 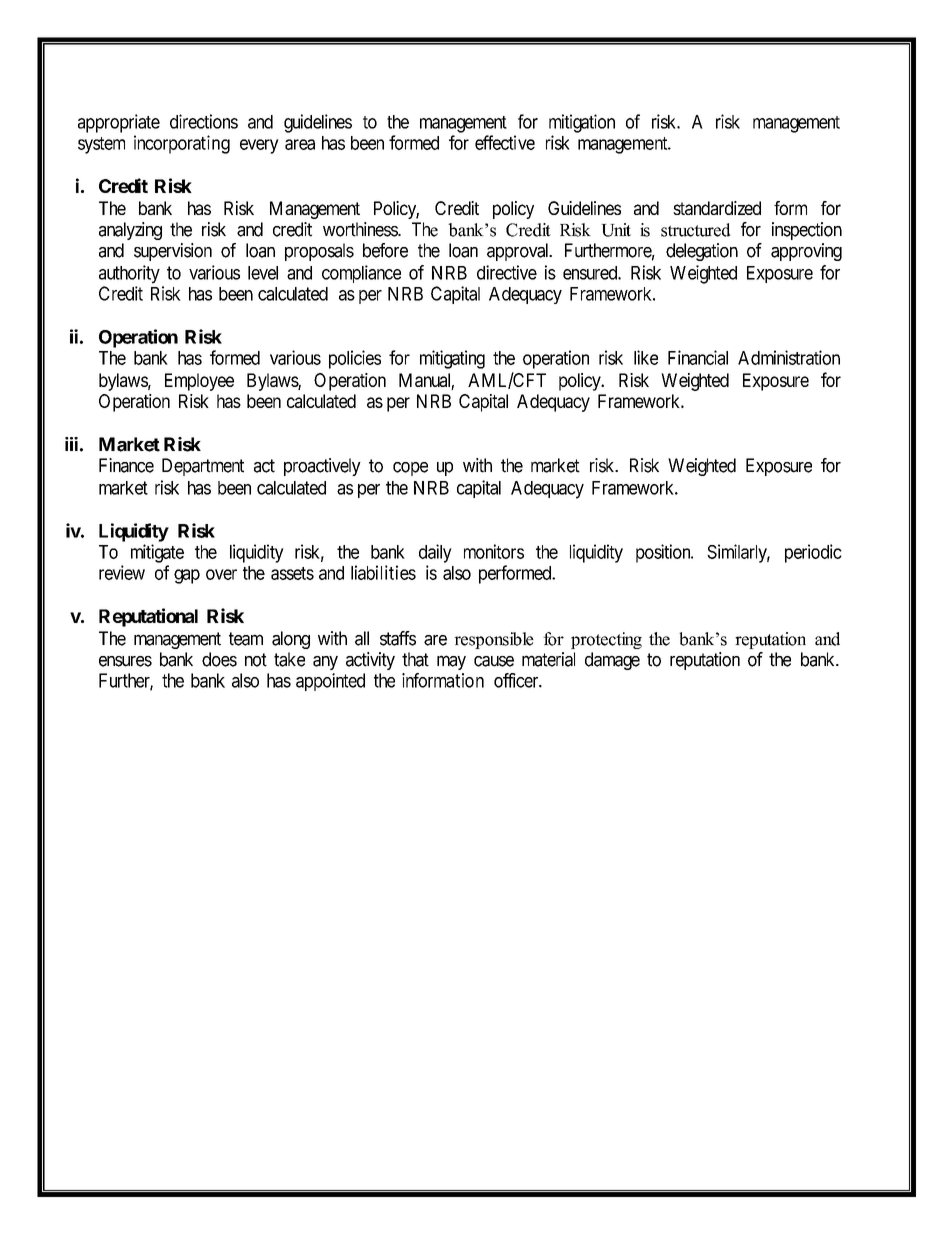 I want to click on position, so click(x=664, y=553).
